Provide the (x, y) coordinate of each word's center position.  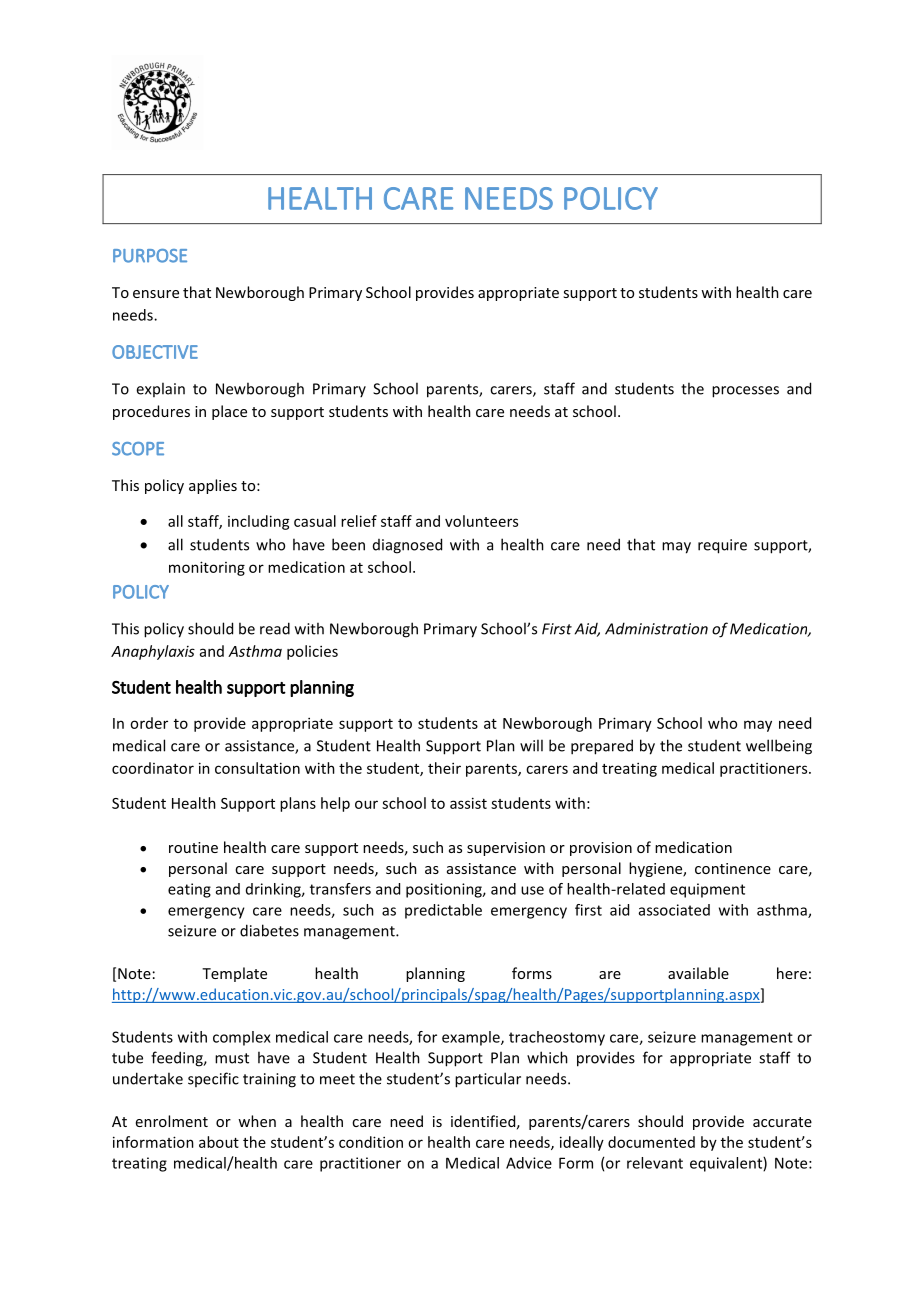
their (444, 768)
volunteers (481, 521)
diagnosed (407, 546)
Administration (656, 628)
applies (213, 486)
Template (234, 974)
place (229, 412)
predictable (443, 911)
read (275, 628)
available (698, 973)
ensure (156, 294)
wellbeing (779, 747)
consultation (257, 768)
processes (745, 392)
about (219, 1142)
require (722, 546)
